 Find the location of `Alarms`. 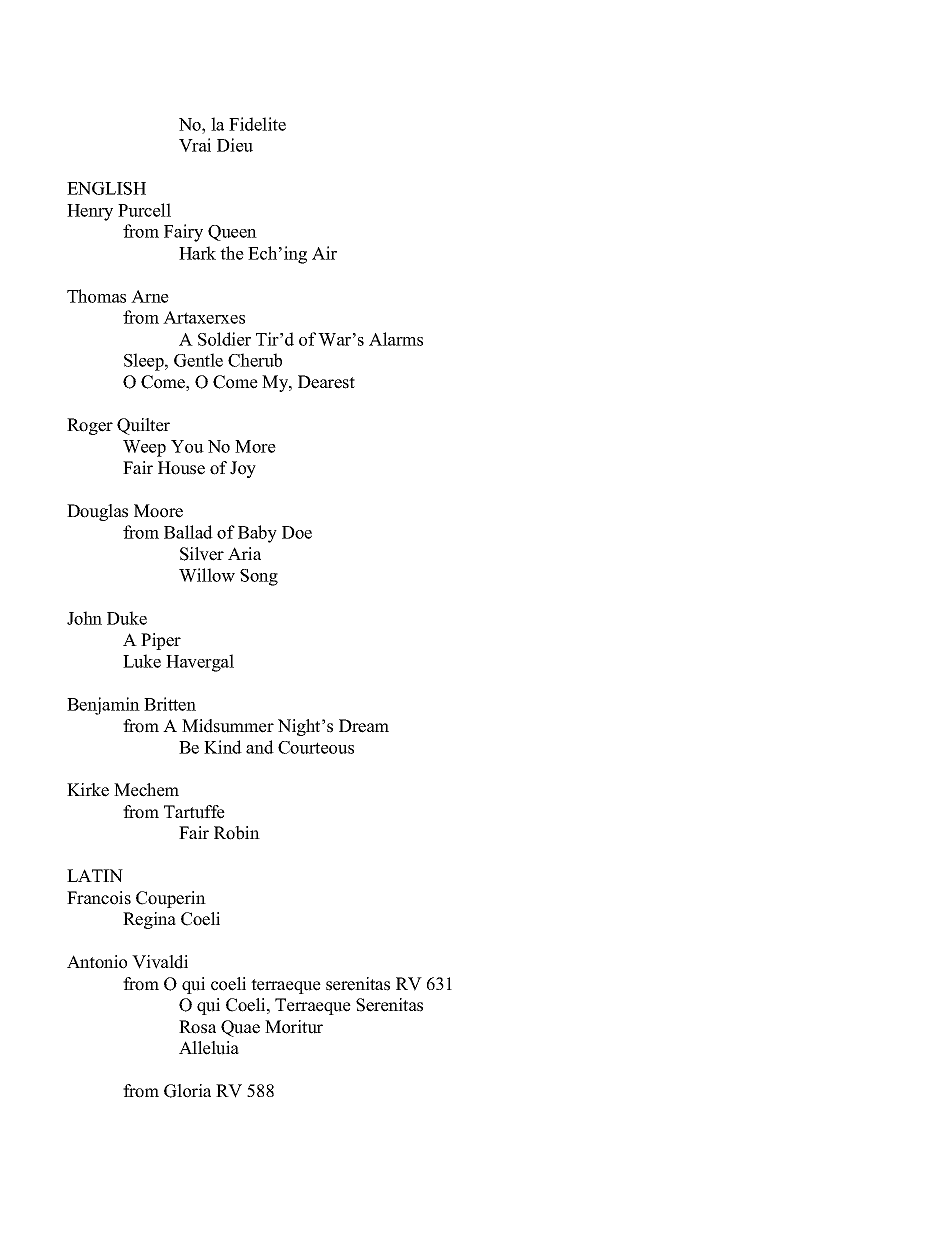

Alarms is located at coordinates (396, 339).
